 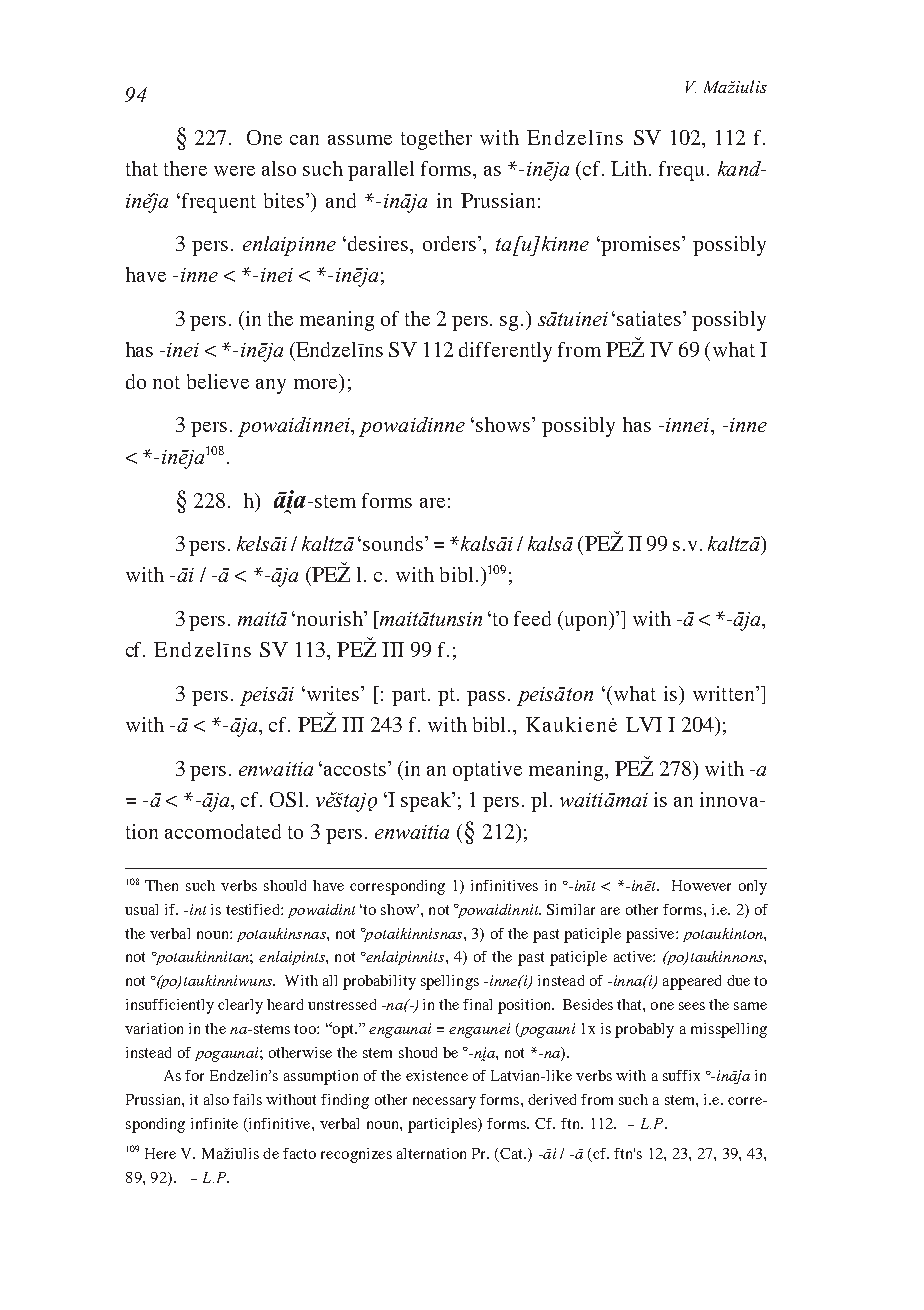 I want to click on feed, so click(x=532, y=618).
